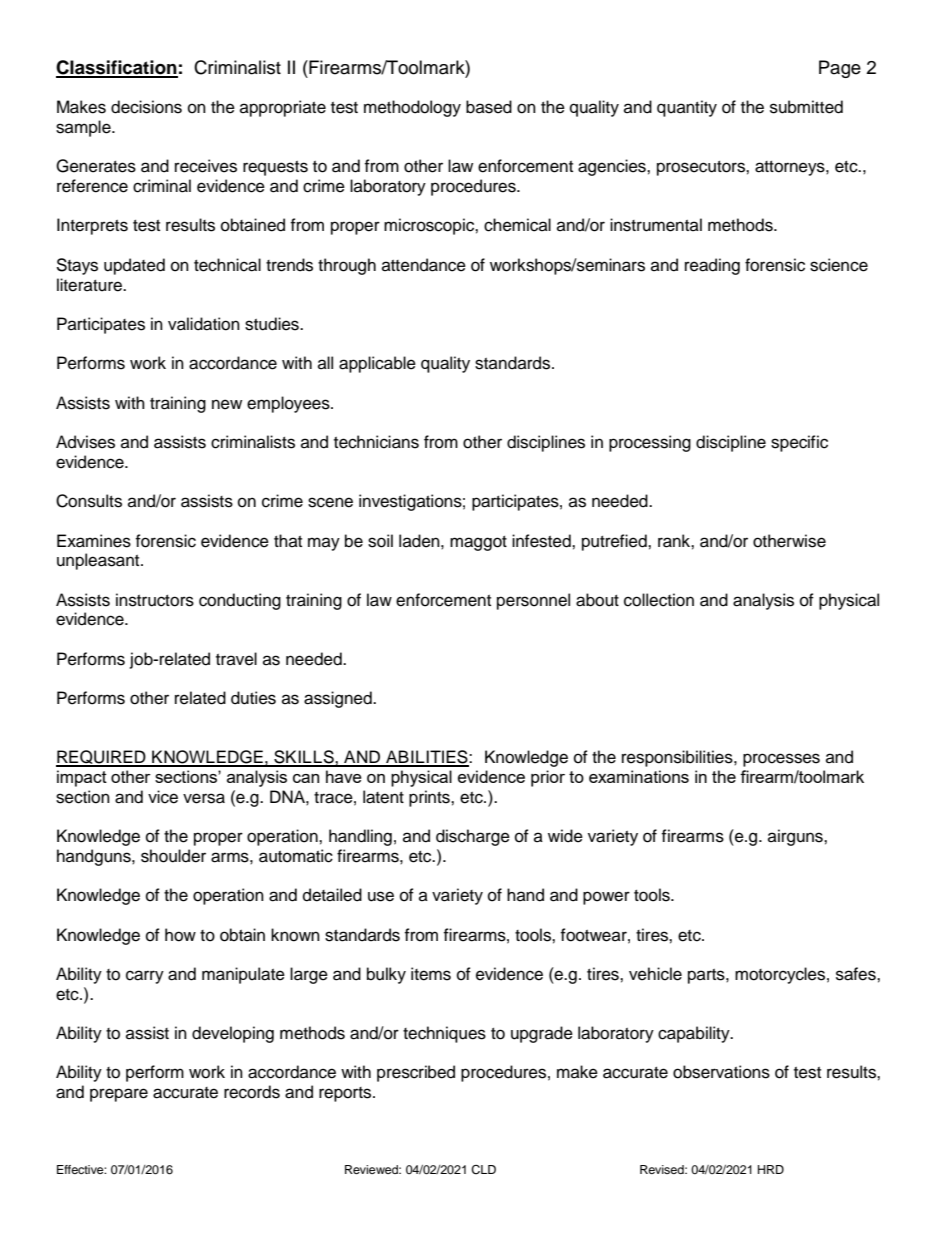 The width and height of the screenshot is (952, 1233). I want to click on instructors, so click(155, 600).
